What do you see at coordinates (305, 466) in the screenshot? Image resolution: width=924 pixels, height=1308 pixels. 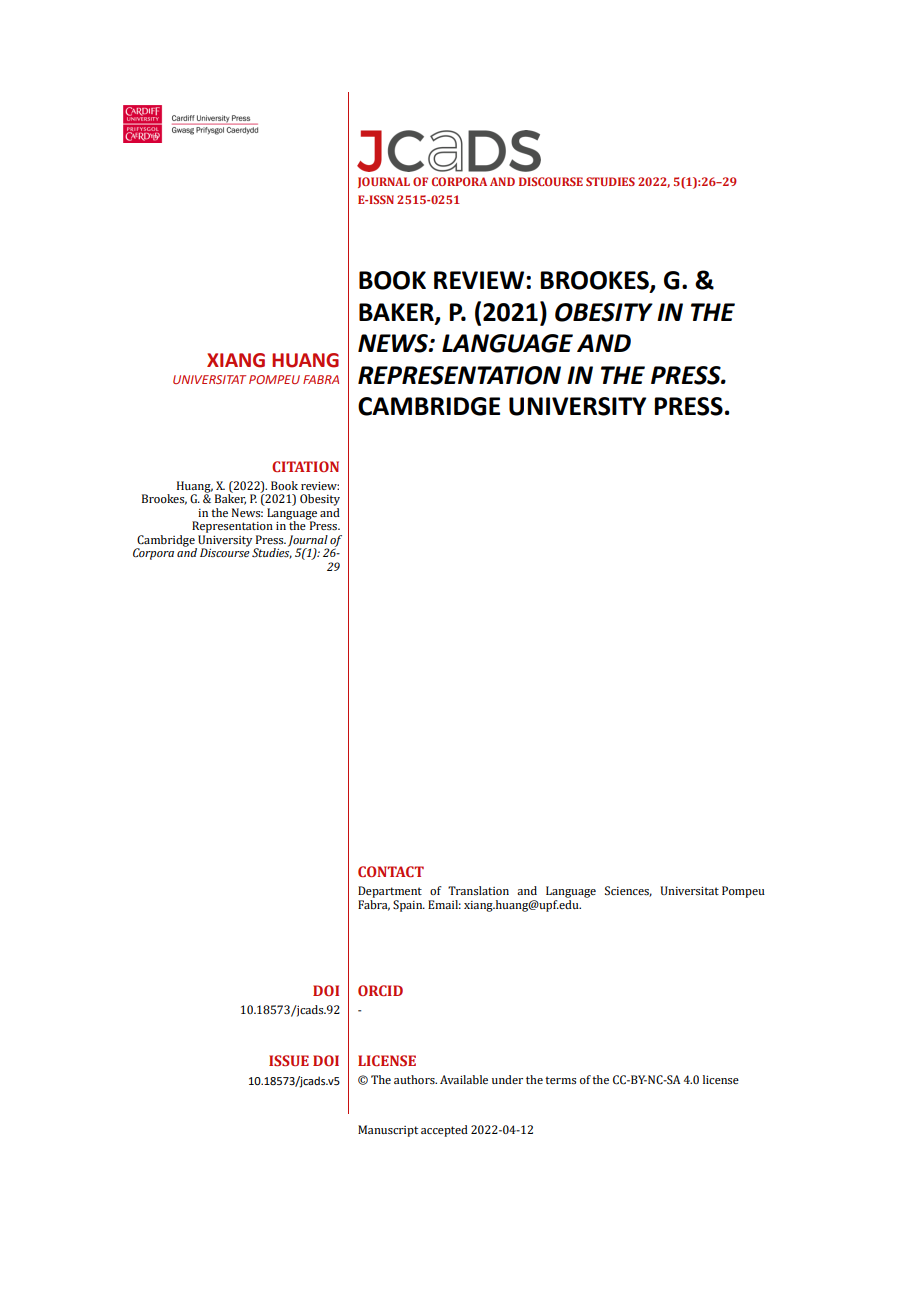 I see `CITATION` at bounding box center [305, 466].
